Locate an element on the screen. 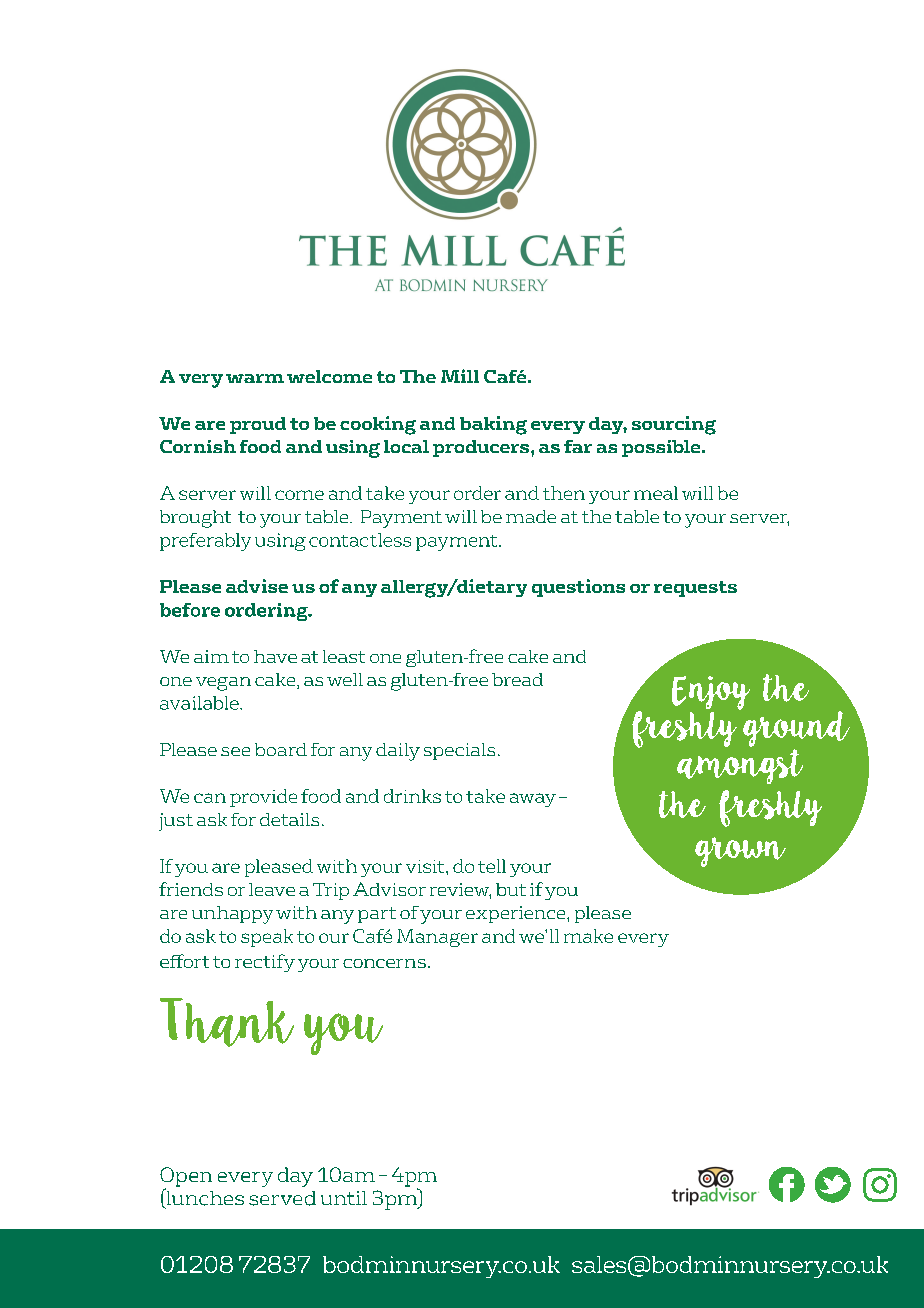 This screenshot has height=1308, width=924. Mill is located at coordinates (460, 376).
